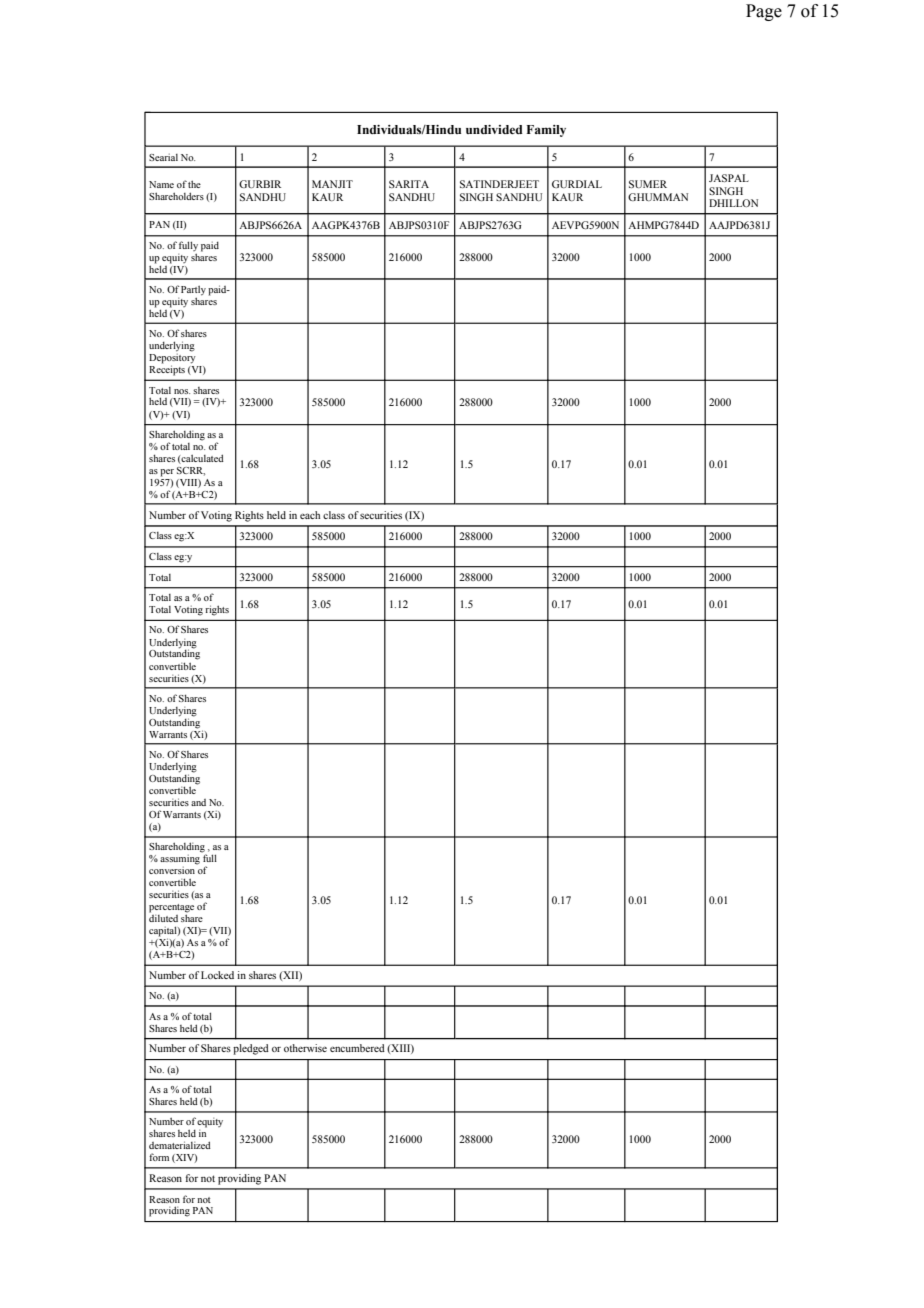 The width and height of the page is (924, 1308). Describe the element at coordinates (764, 12) in the page. I see `Page` at that location.
